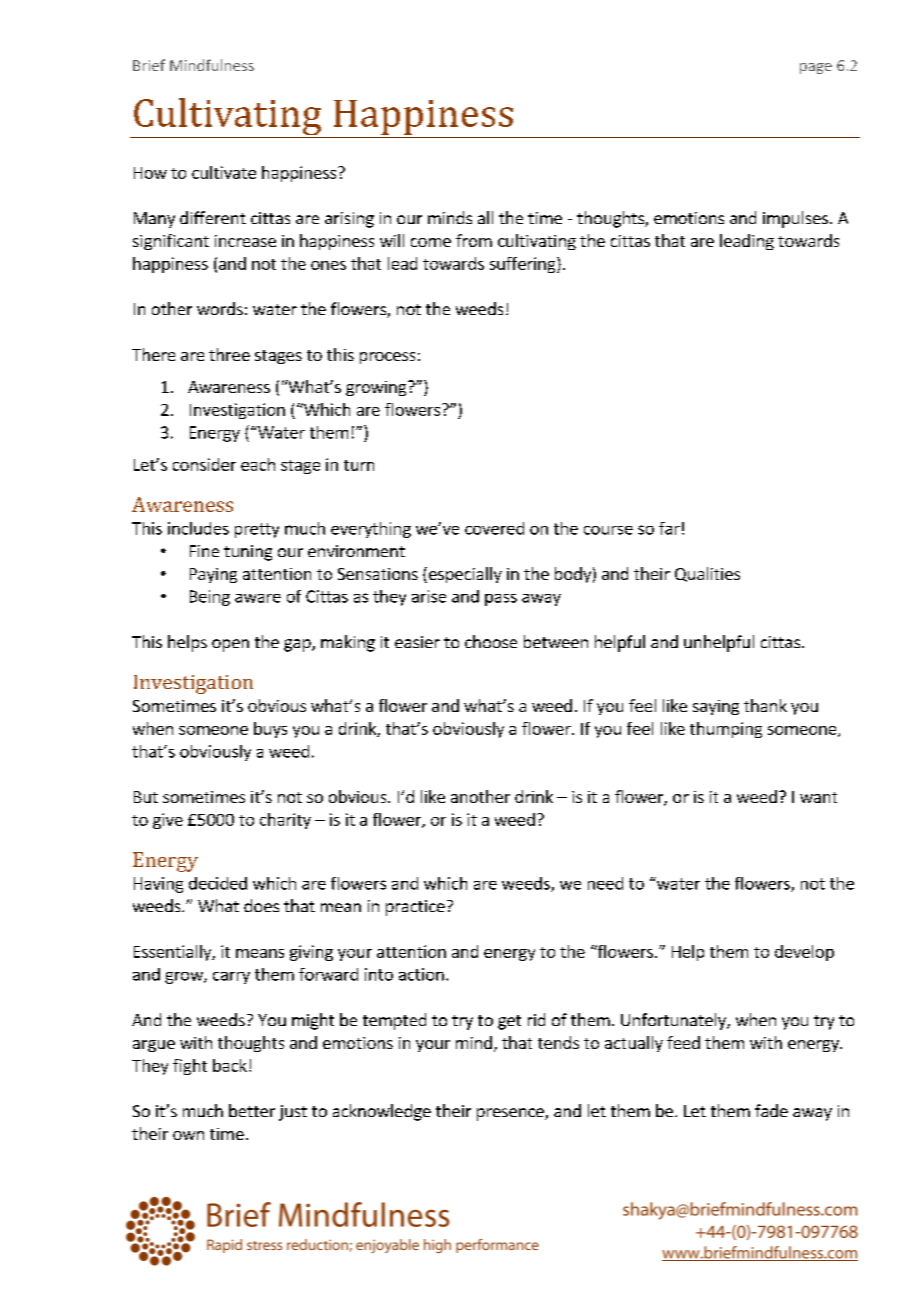  What do you see at coordinates (270, 730) in the screenshot?
I see `buys` at bounding box center [270, 730].
